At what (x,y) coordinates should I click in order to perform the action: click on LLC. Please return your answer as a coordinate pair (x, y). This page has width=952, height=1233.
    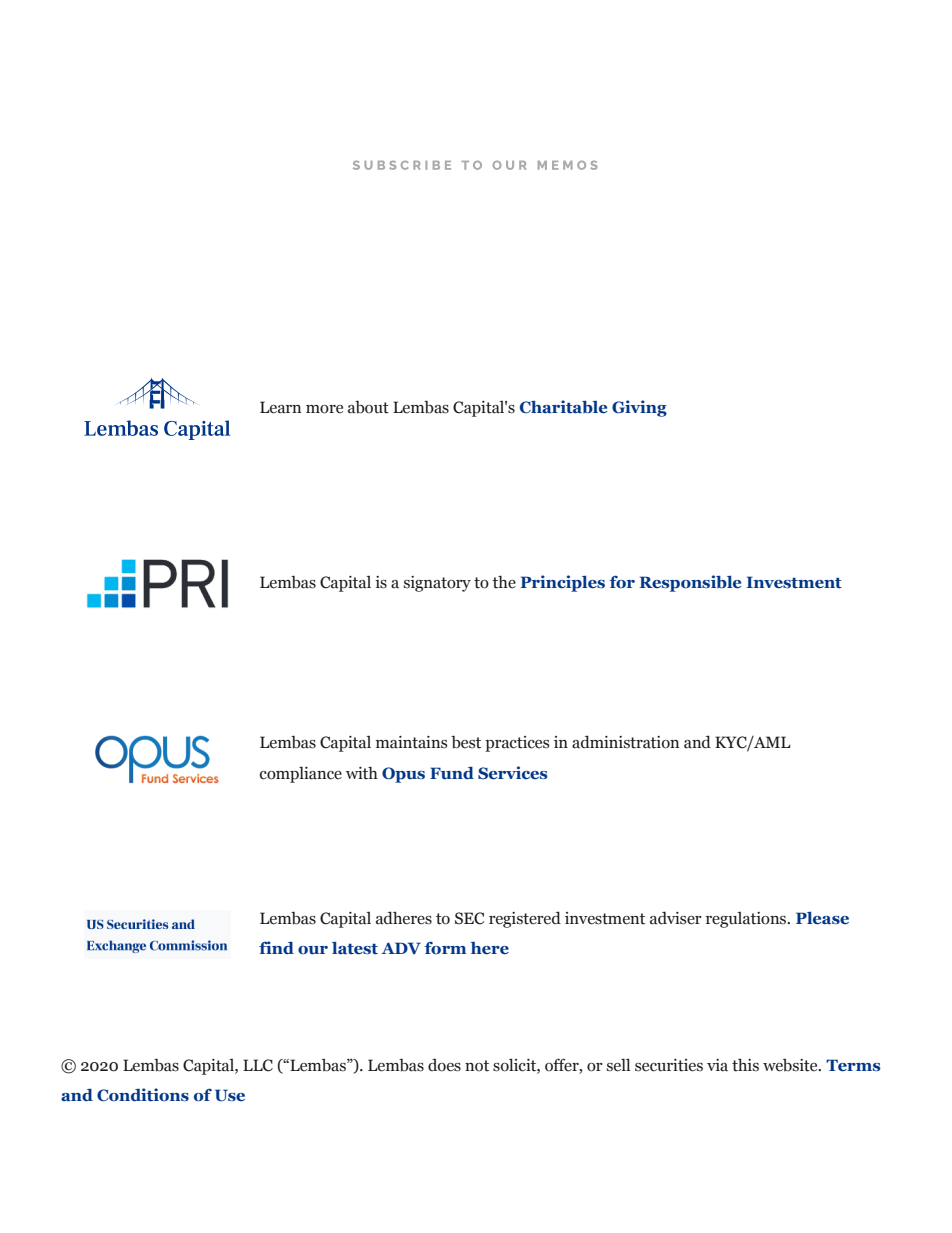
    Looking at the image, I should click on (258, 1065).
